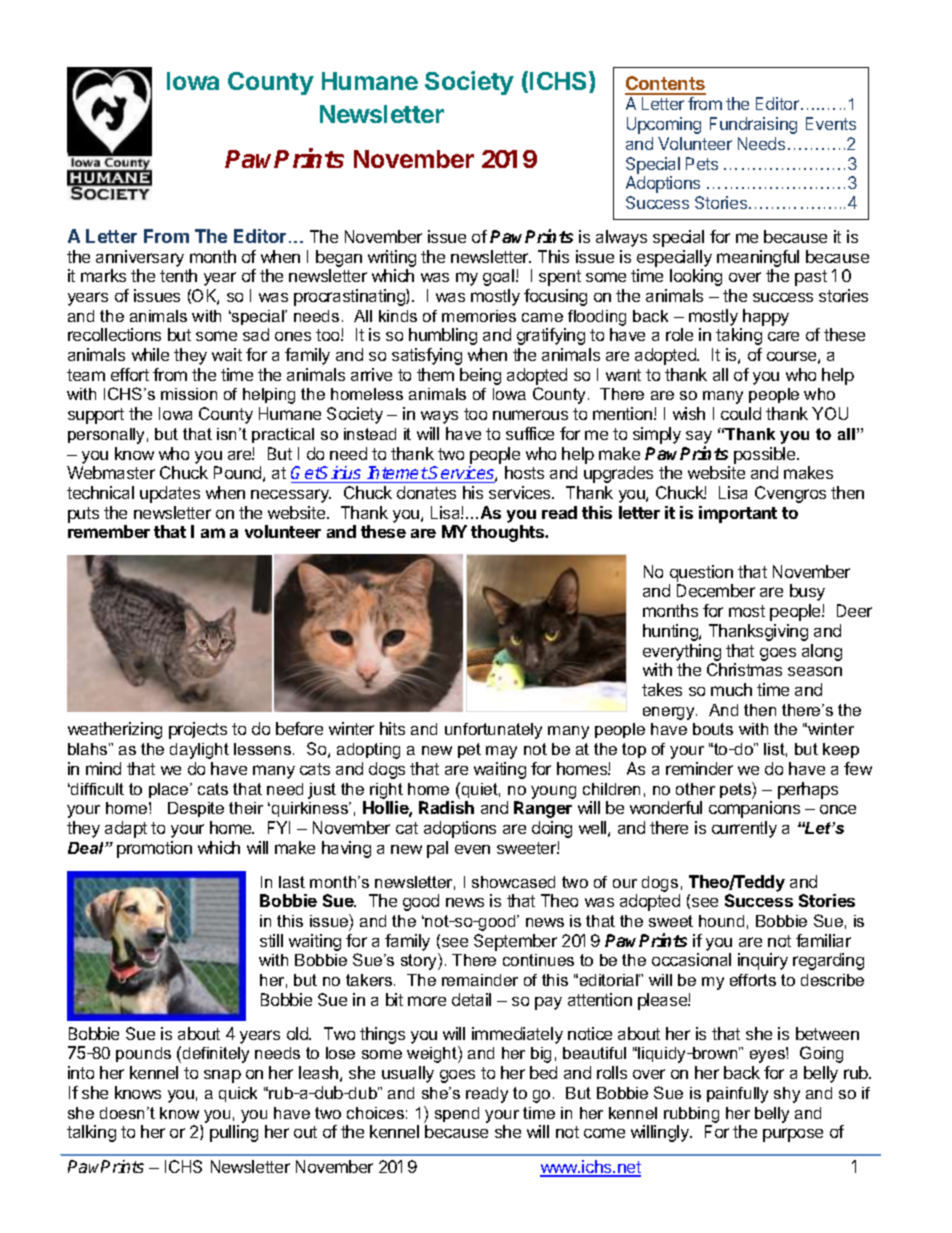 This image has height=1233, width=952. Describe the element at coordinates (140, 258) in the image. I see `anniversary` at that location.
